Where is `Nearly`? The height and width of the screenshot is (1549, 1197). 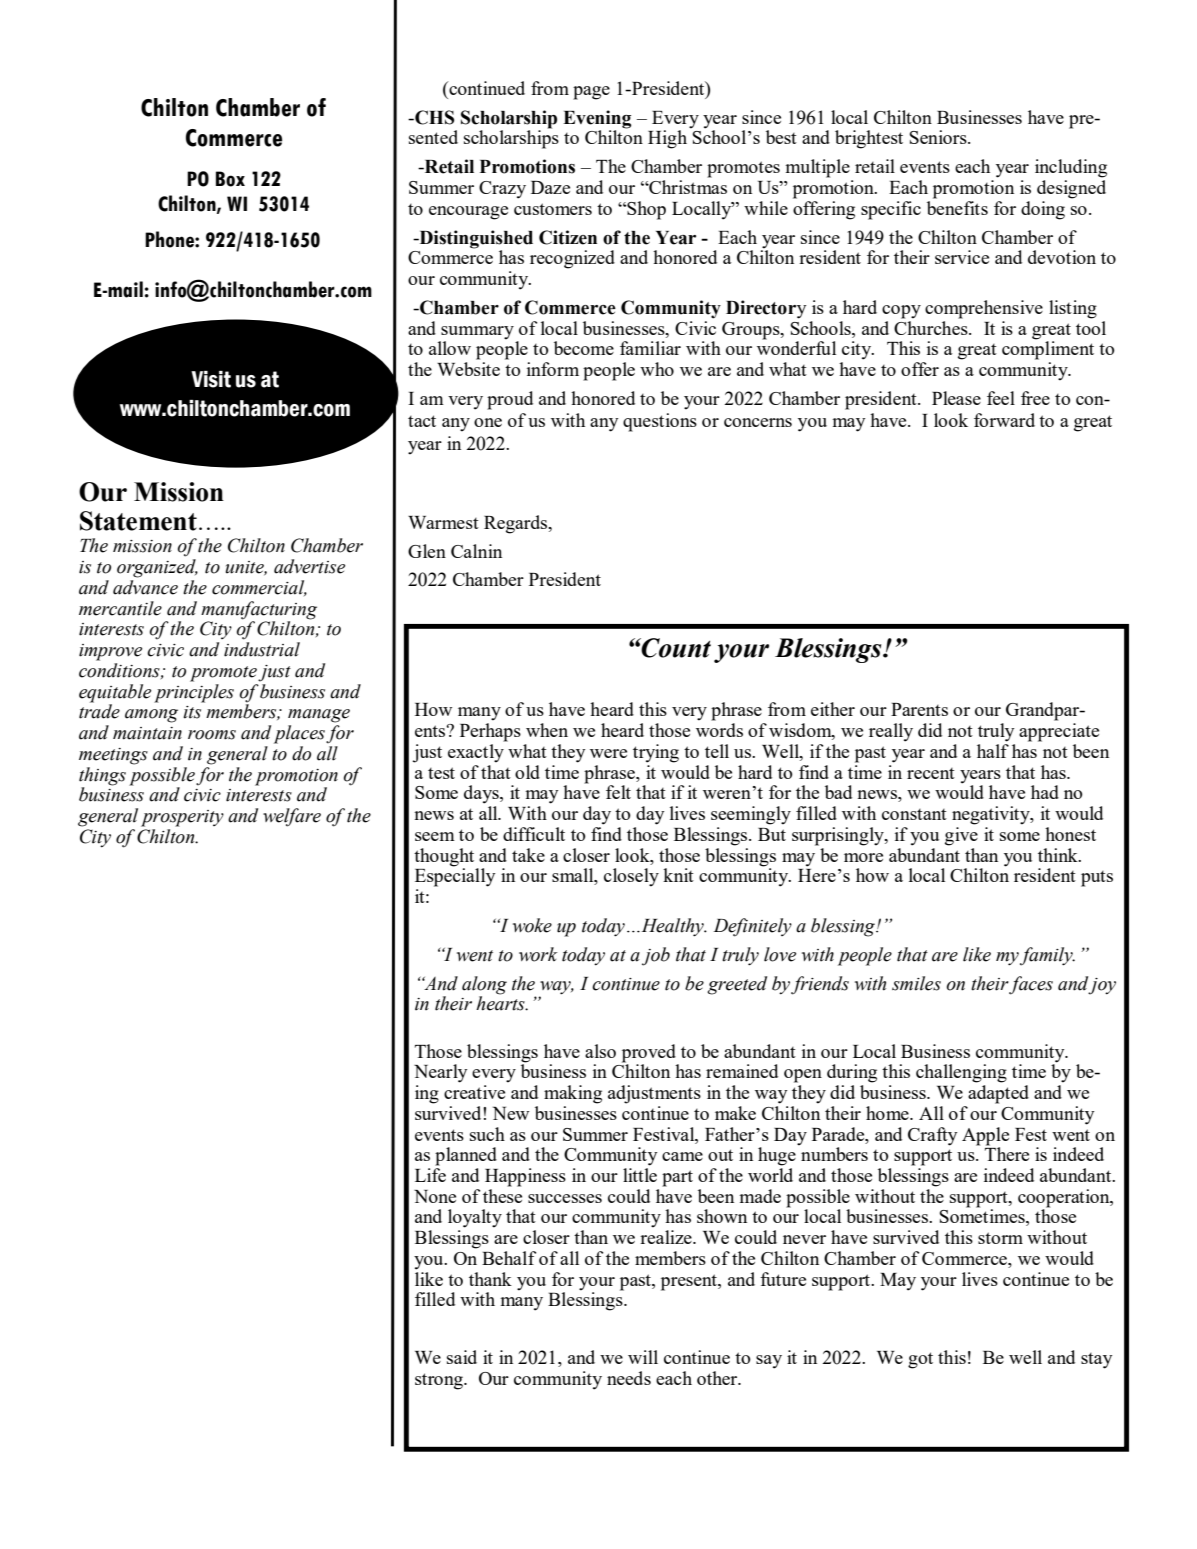 Nearly is located at coordinates (440, 1073).
